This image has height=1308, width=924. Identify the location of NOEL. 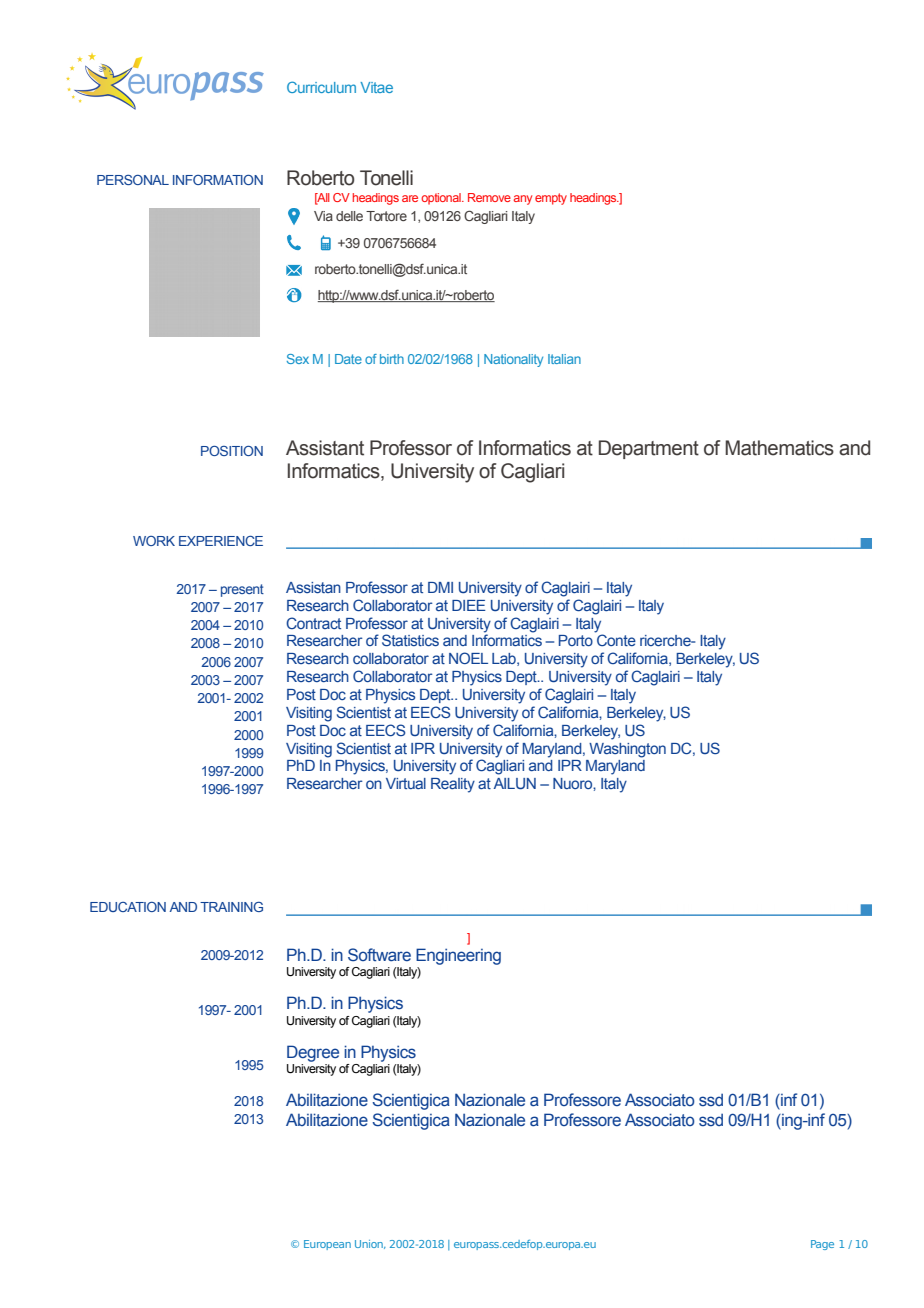
(468, 658).
